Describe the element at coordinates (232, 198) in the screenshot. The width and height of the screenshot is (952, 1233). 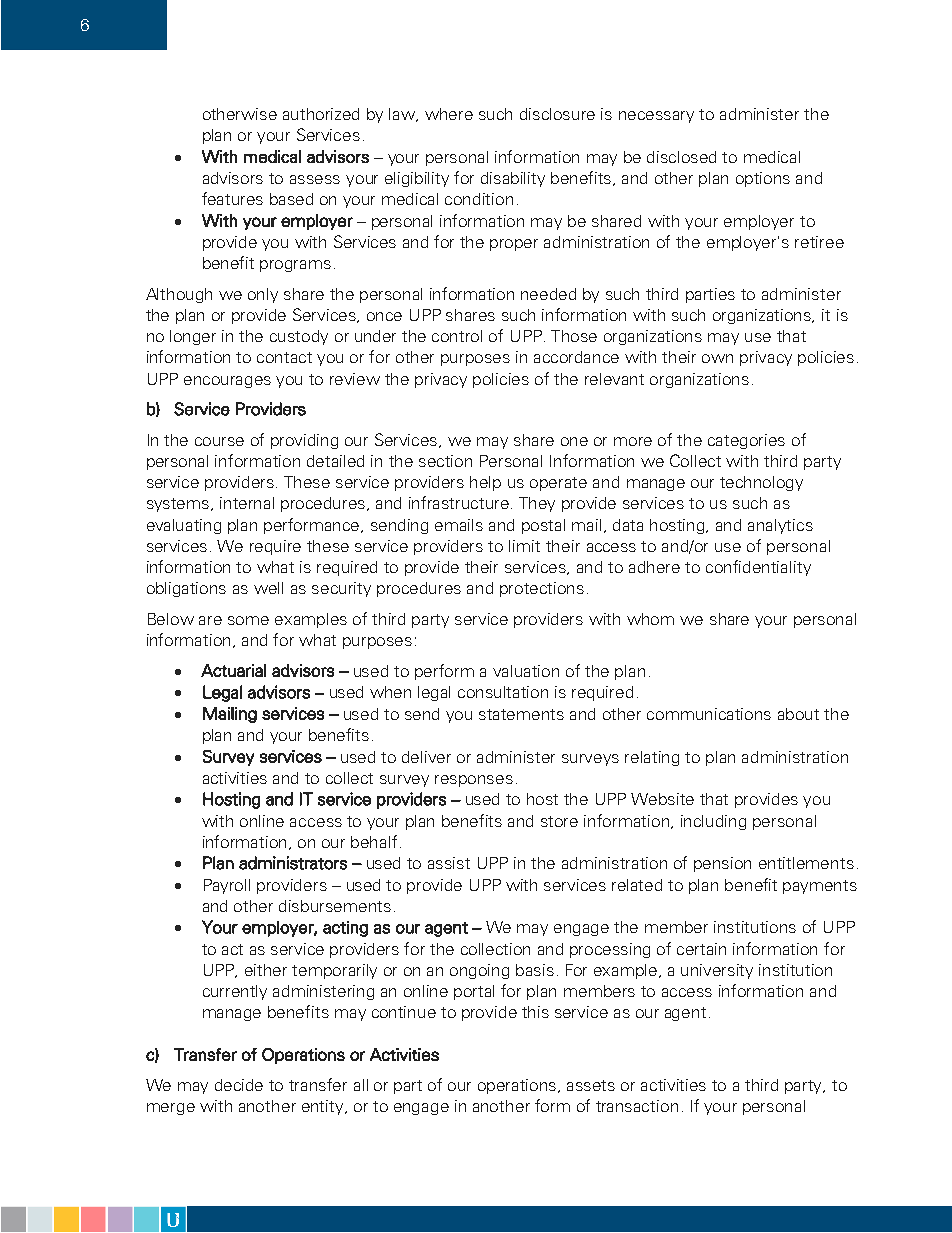
I see `features` at that location.
